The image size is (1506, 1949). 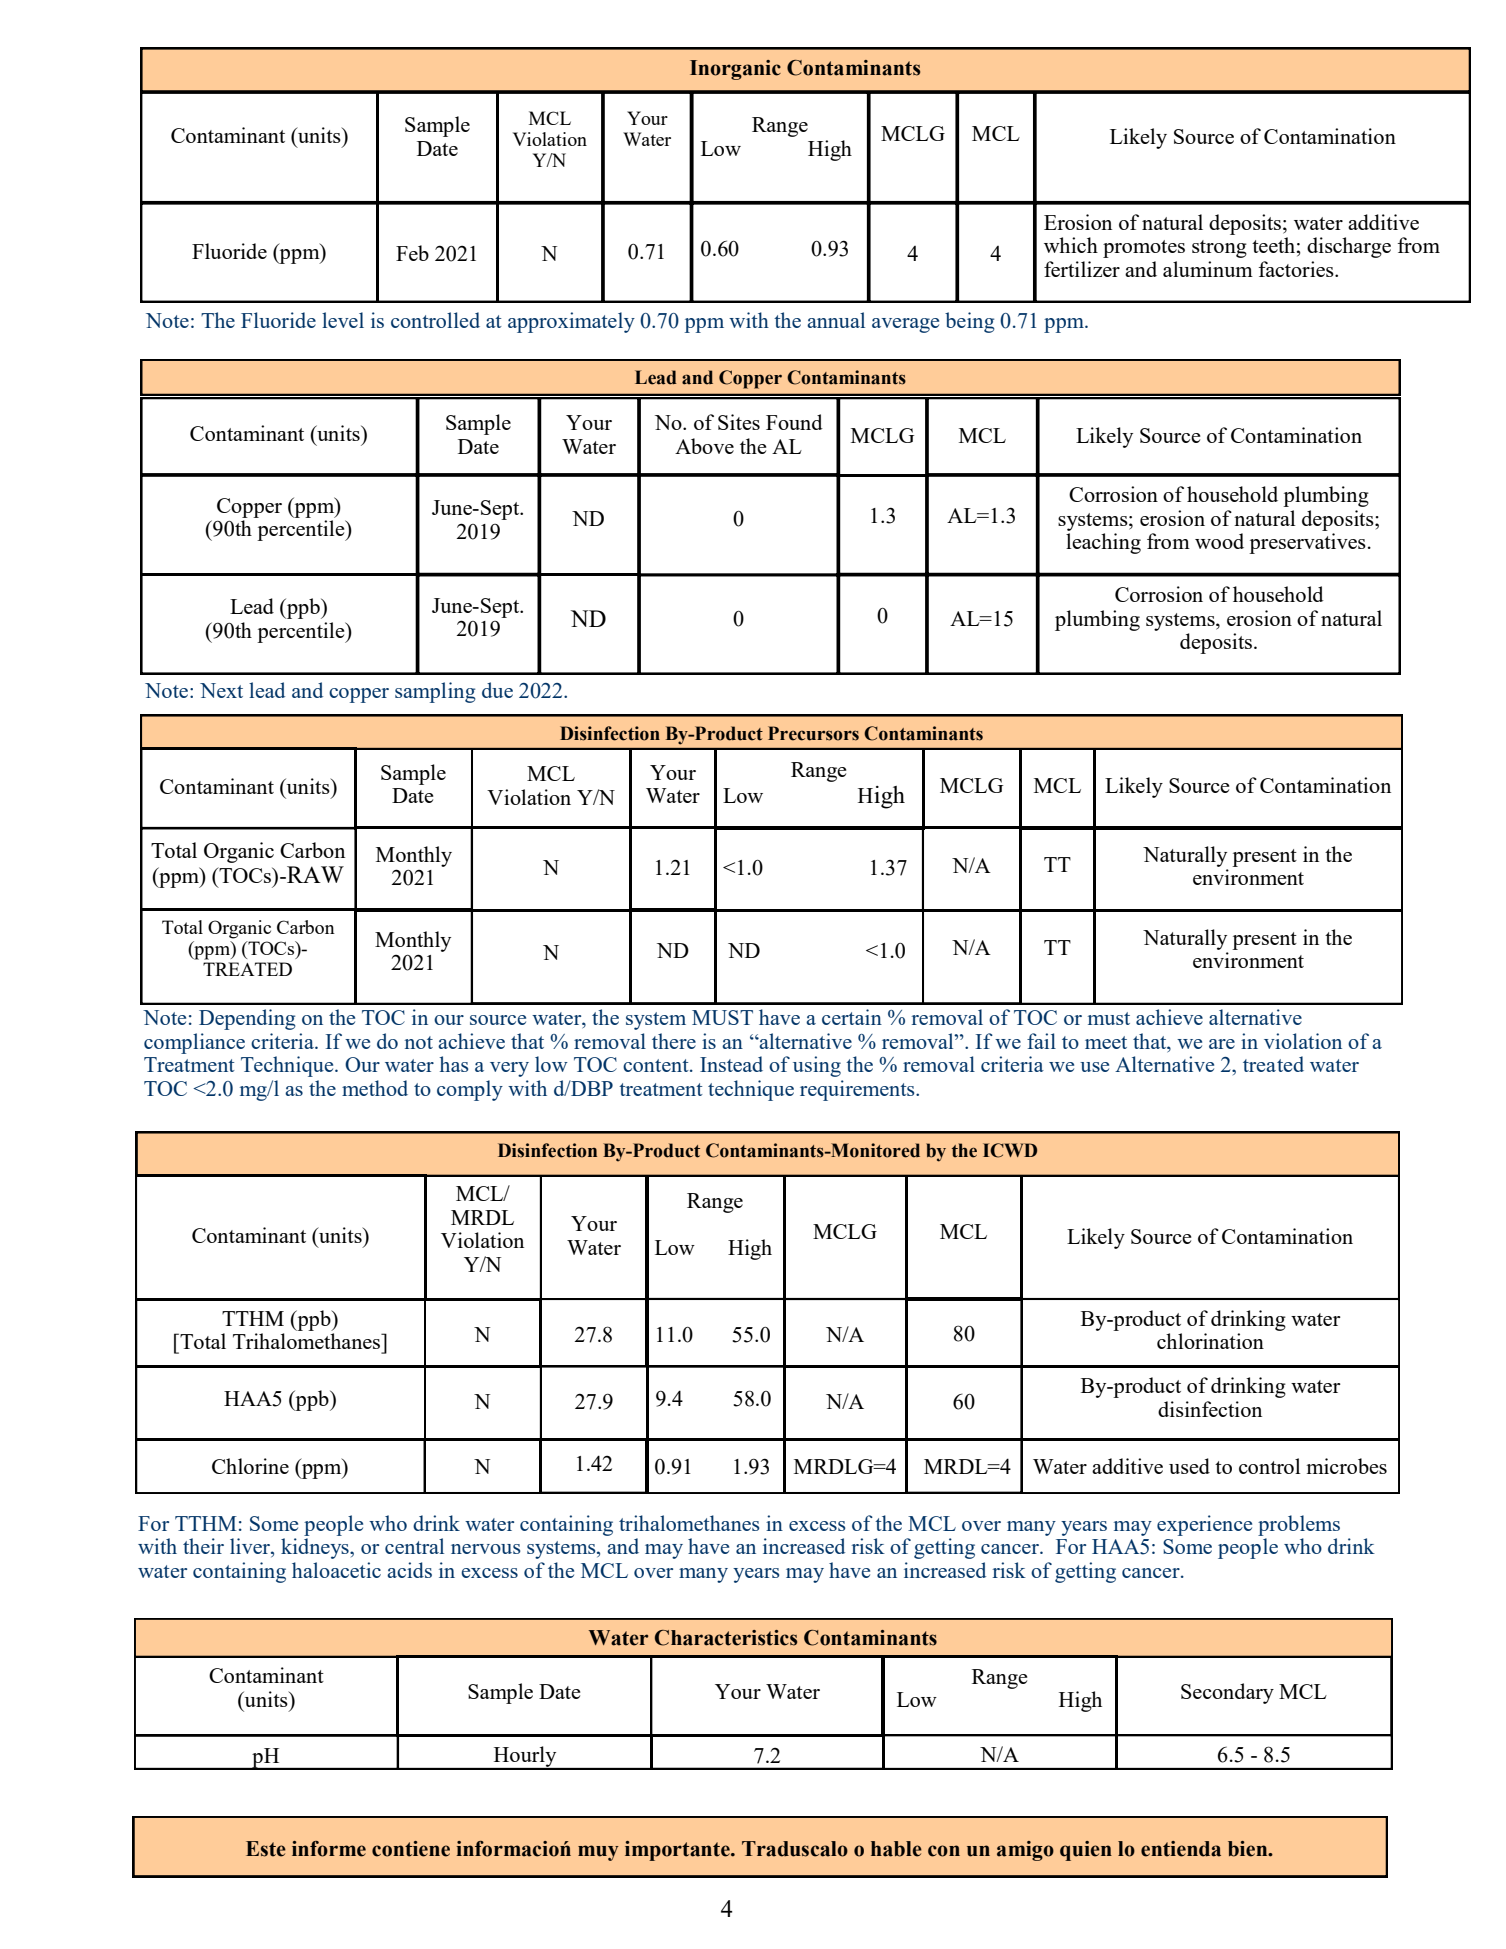 I want to click on informe, so click(x=329, y=1849).
